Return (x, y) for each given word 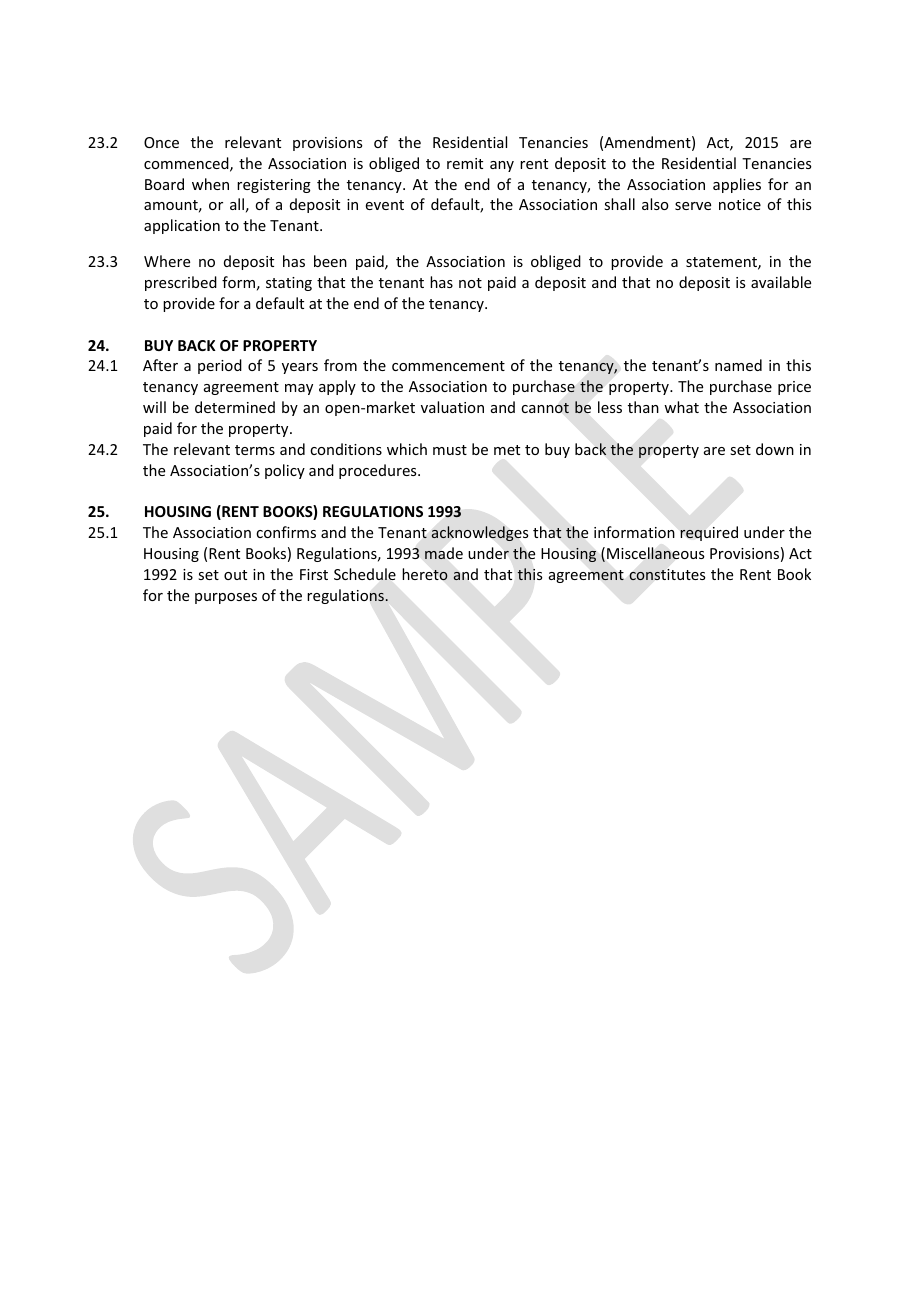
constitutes (667, 575)
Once (161, 142)
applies (737, 185)
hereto (425, 574)
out (235, 575)
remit (465, 163)
